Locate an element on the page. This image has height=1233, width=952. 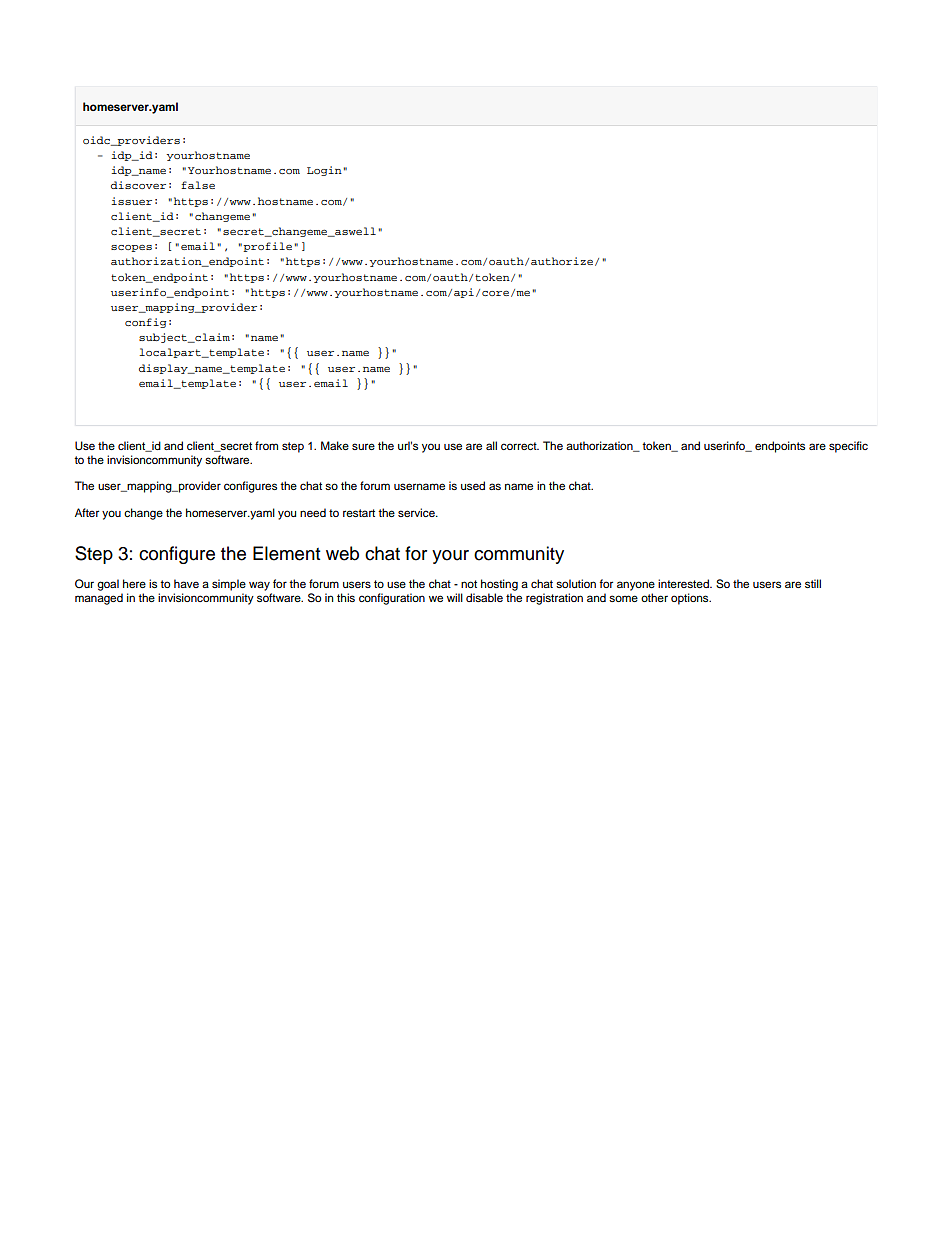
have is located at coordinates (186, 583).
